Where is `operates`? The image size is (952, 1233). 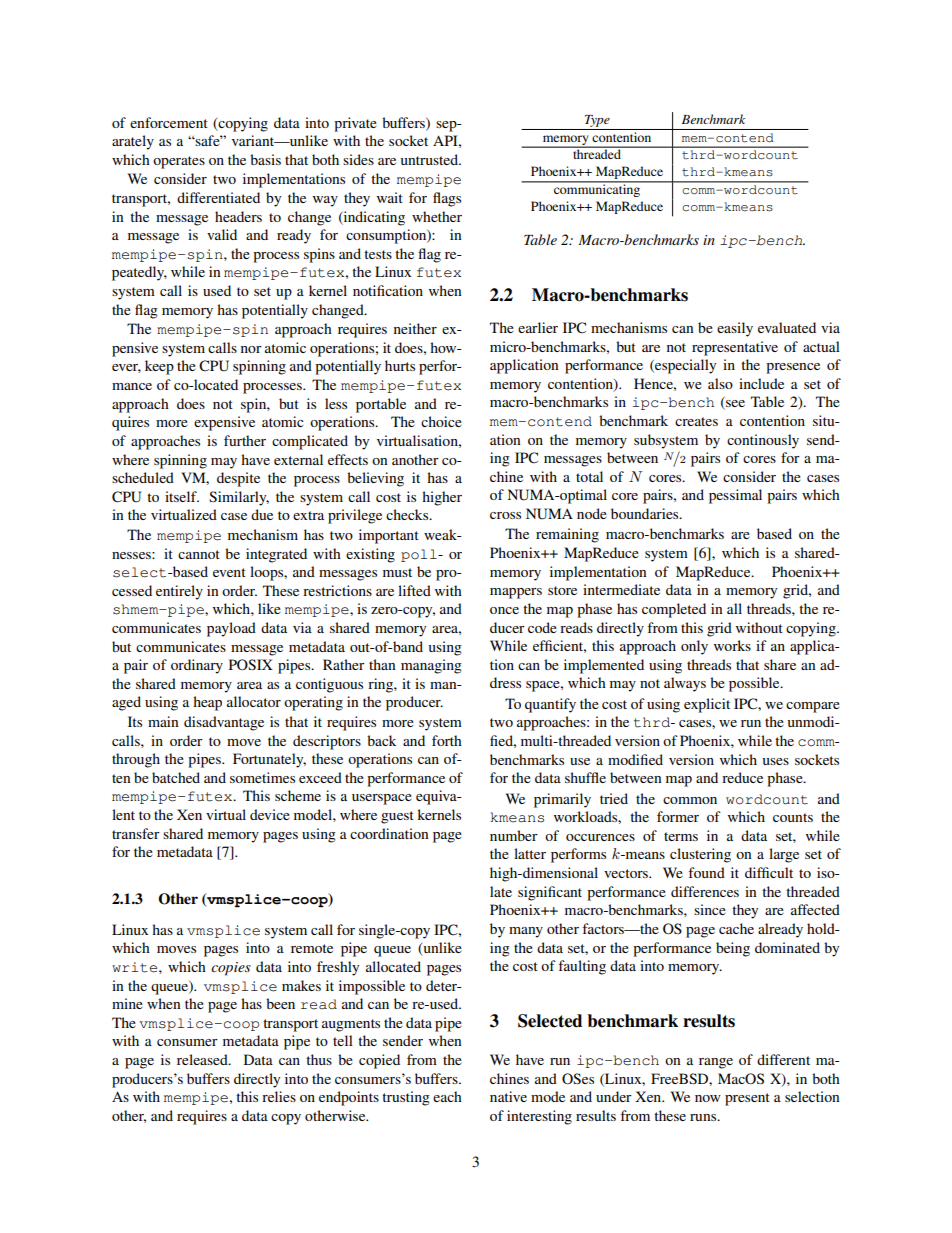 operates is located at coordinates (179, 162).
